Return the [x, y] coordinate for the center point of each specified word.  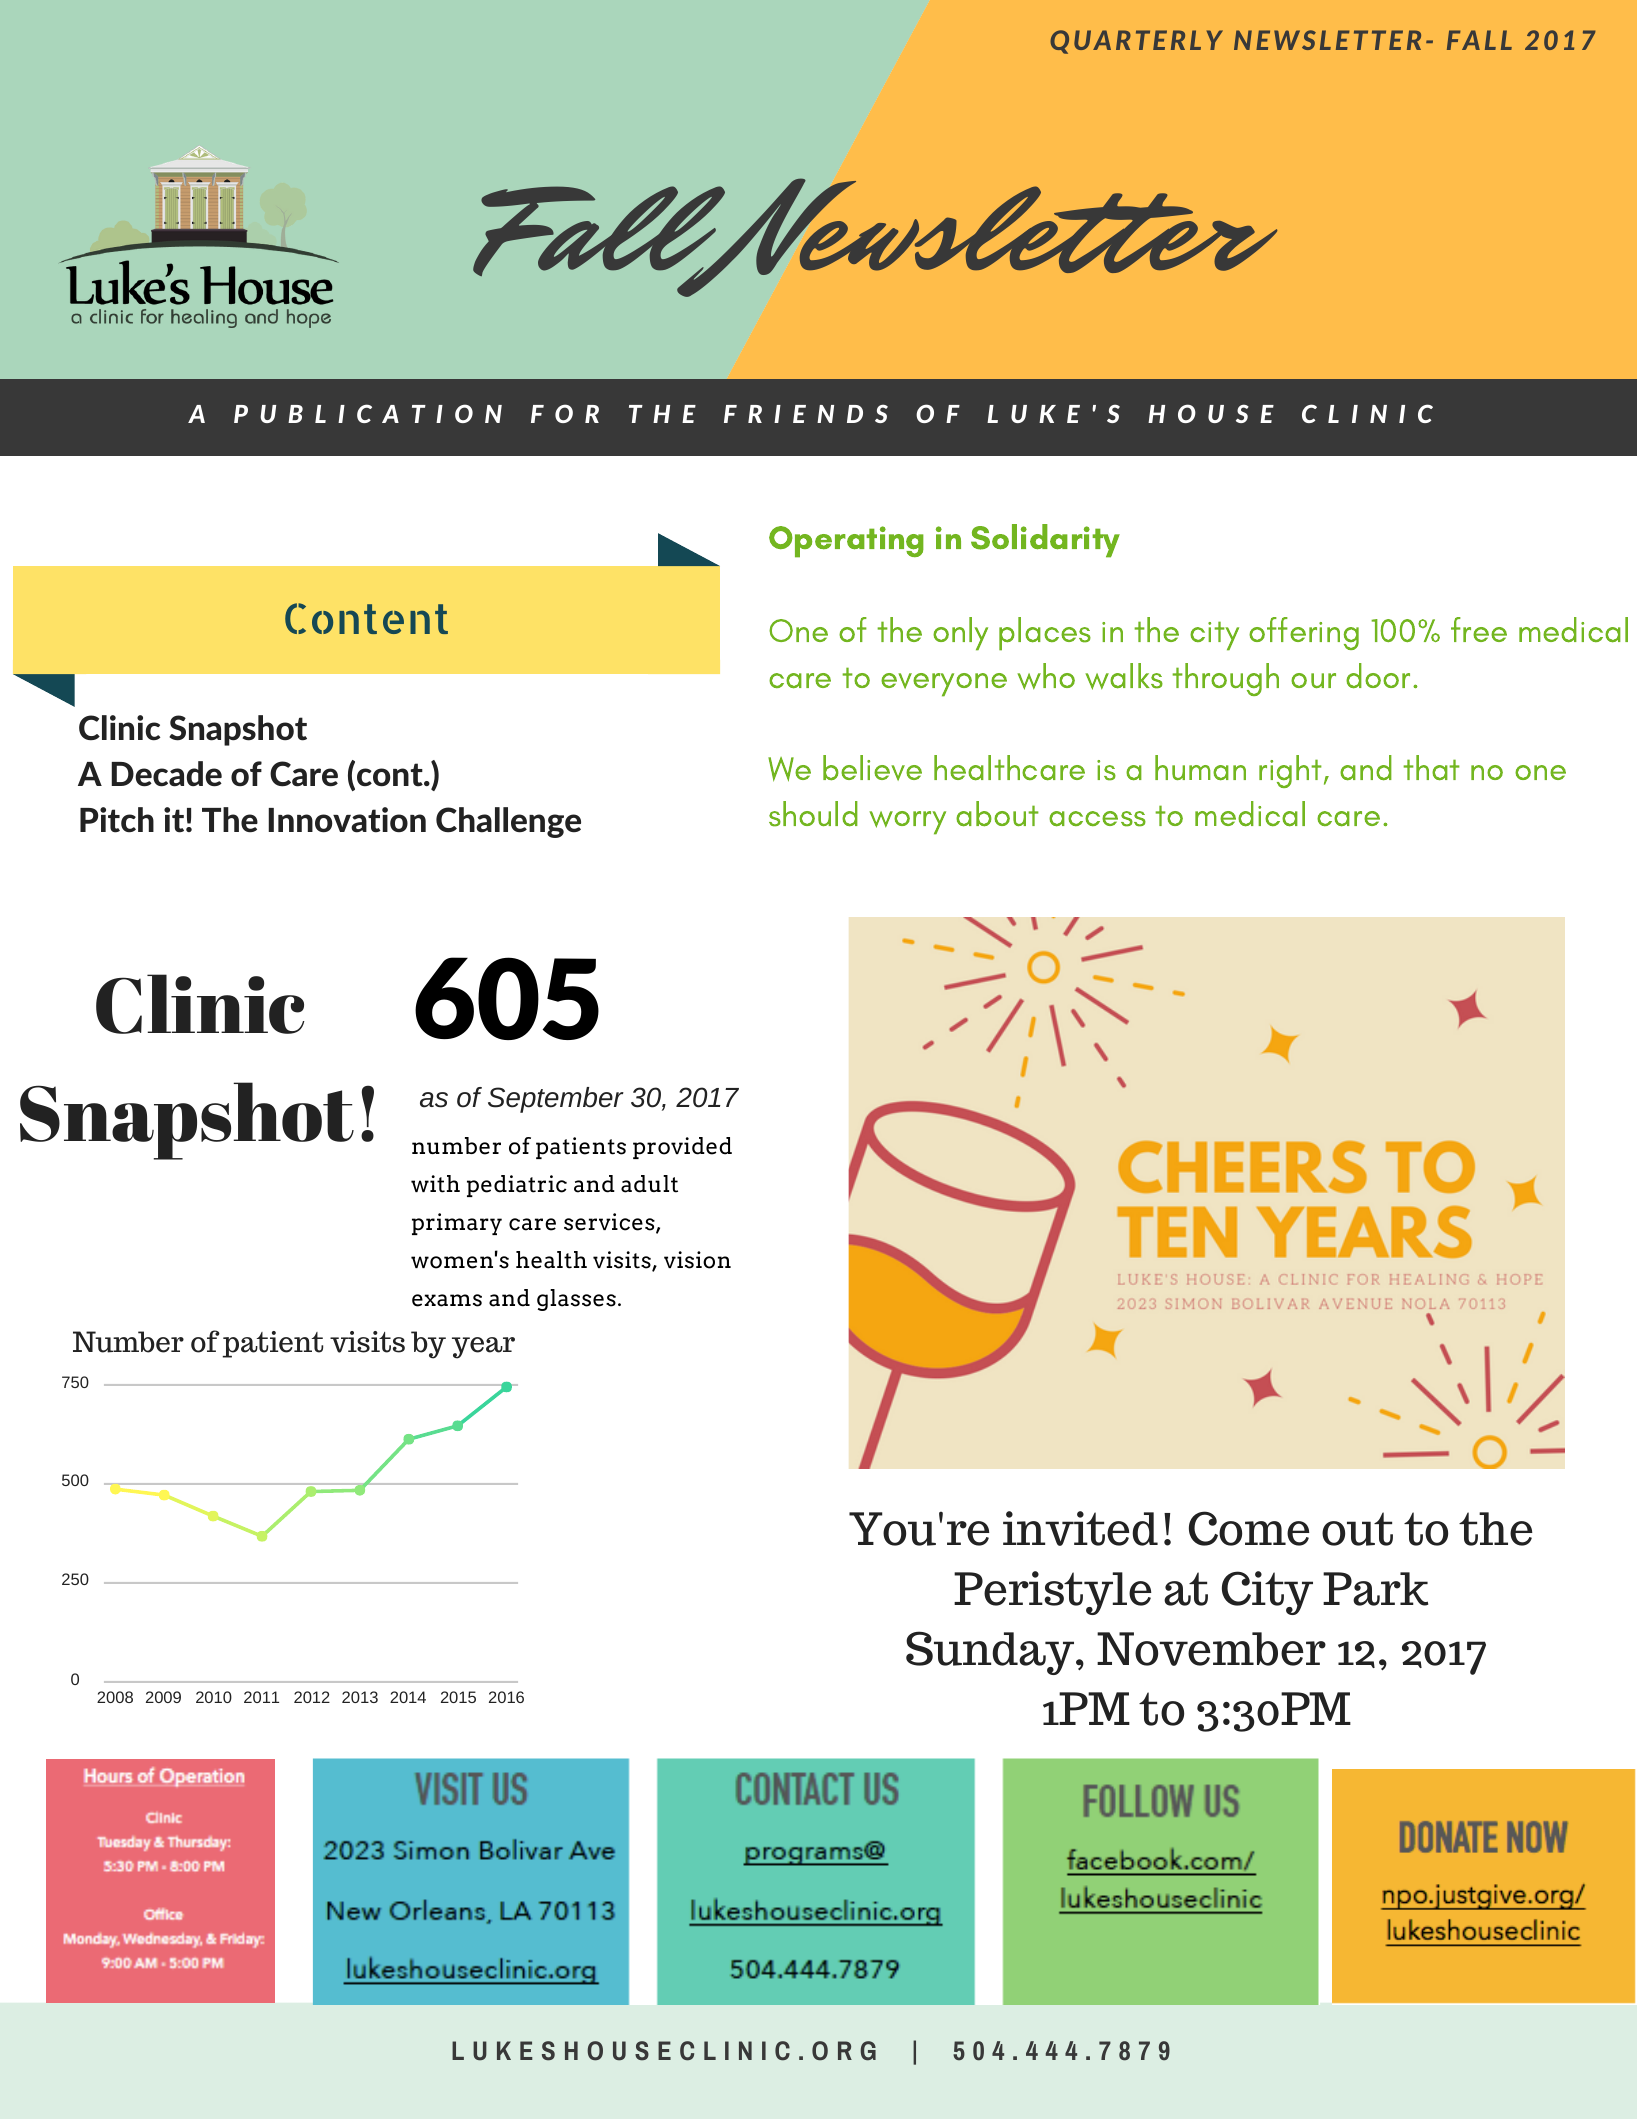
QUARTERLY [1136, 42]
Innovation [347, 820]
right [1290, 771]
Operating [846, 542]
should [813, 814]
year [483, 1348]
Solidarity [1045, 541]
